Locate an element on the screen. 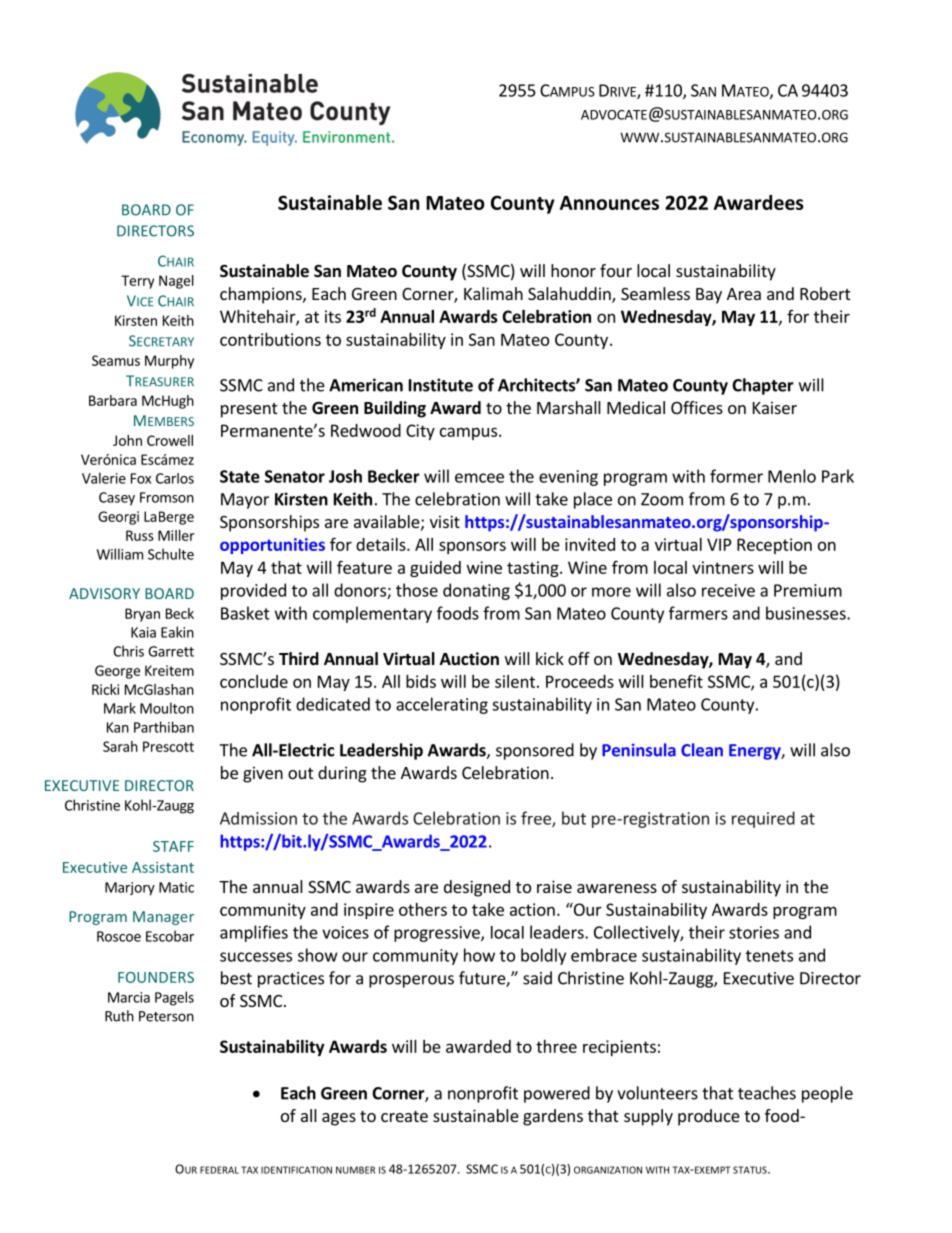 The height and width of the screenshot is (1233, 952). Area is located at coordinates (744, 294).
